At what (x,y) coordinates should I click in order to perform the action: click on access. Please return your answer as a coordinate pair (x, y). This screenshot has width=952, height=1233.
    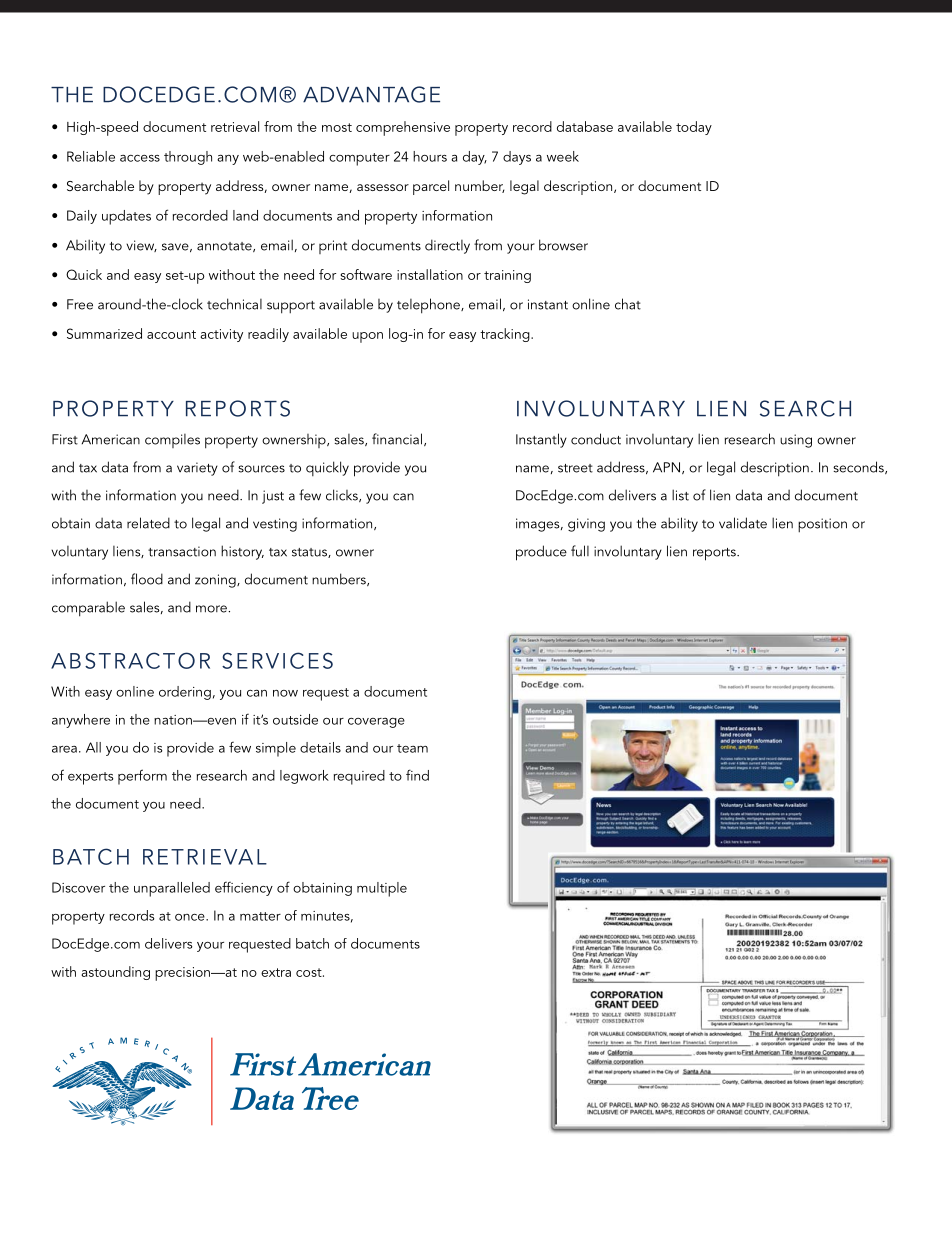
    Looking at the image, I should click on (140, 158).
